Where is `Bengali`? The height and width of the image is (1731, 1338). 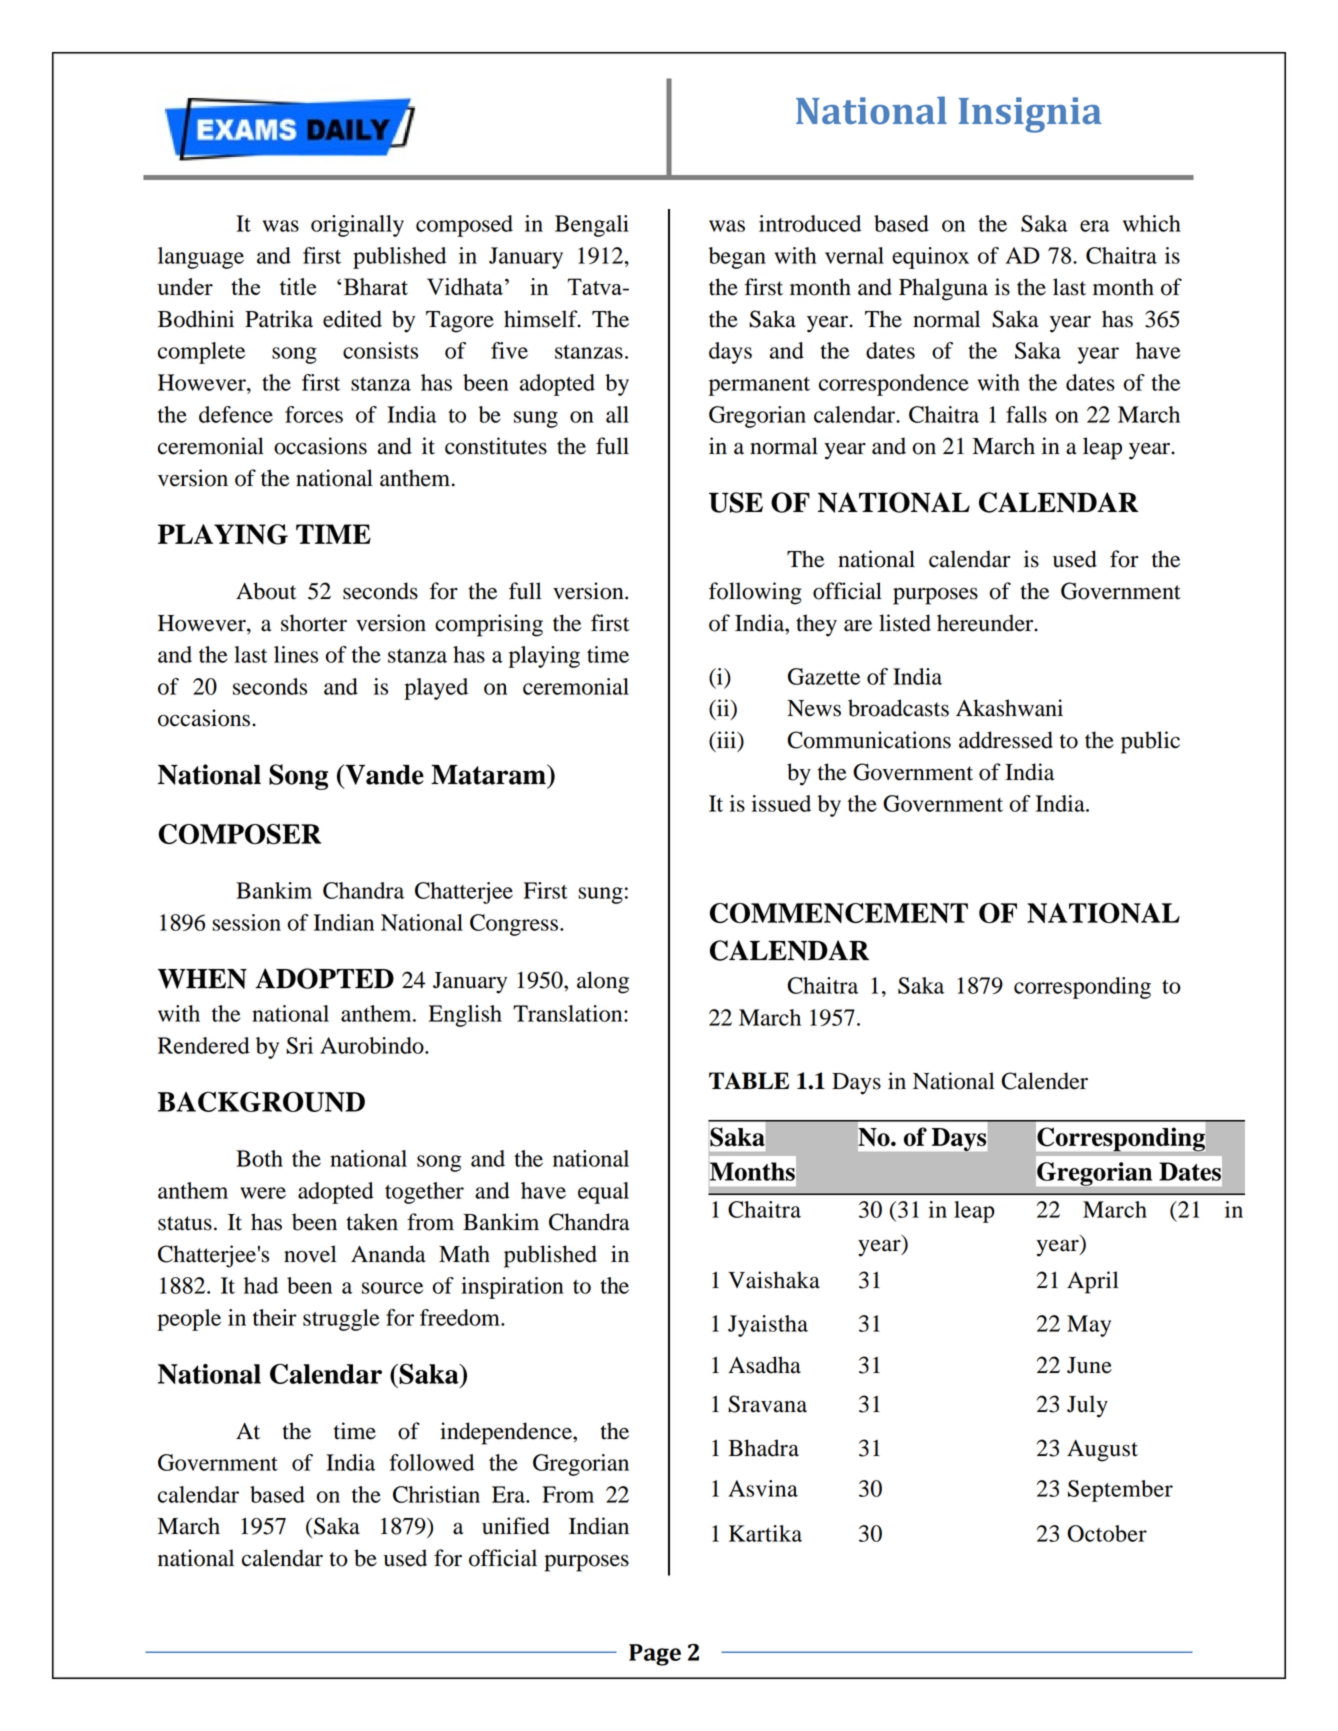 Bengali is located at coordinates (592, 226).
